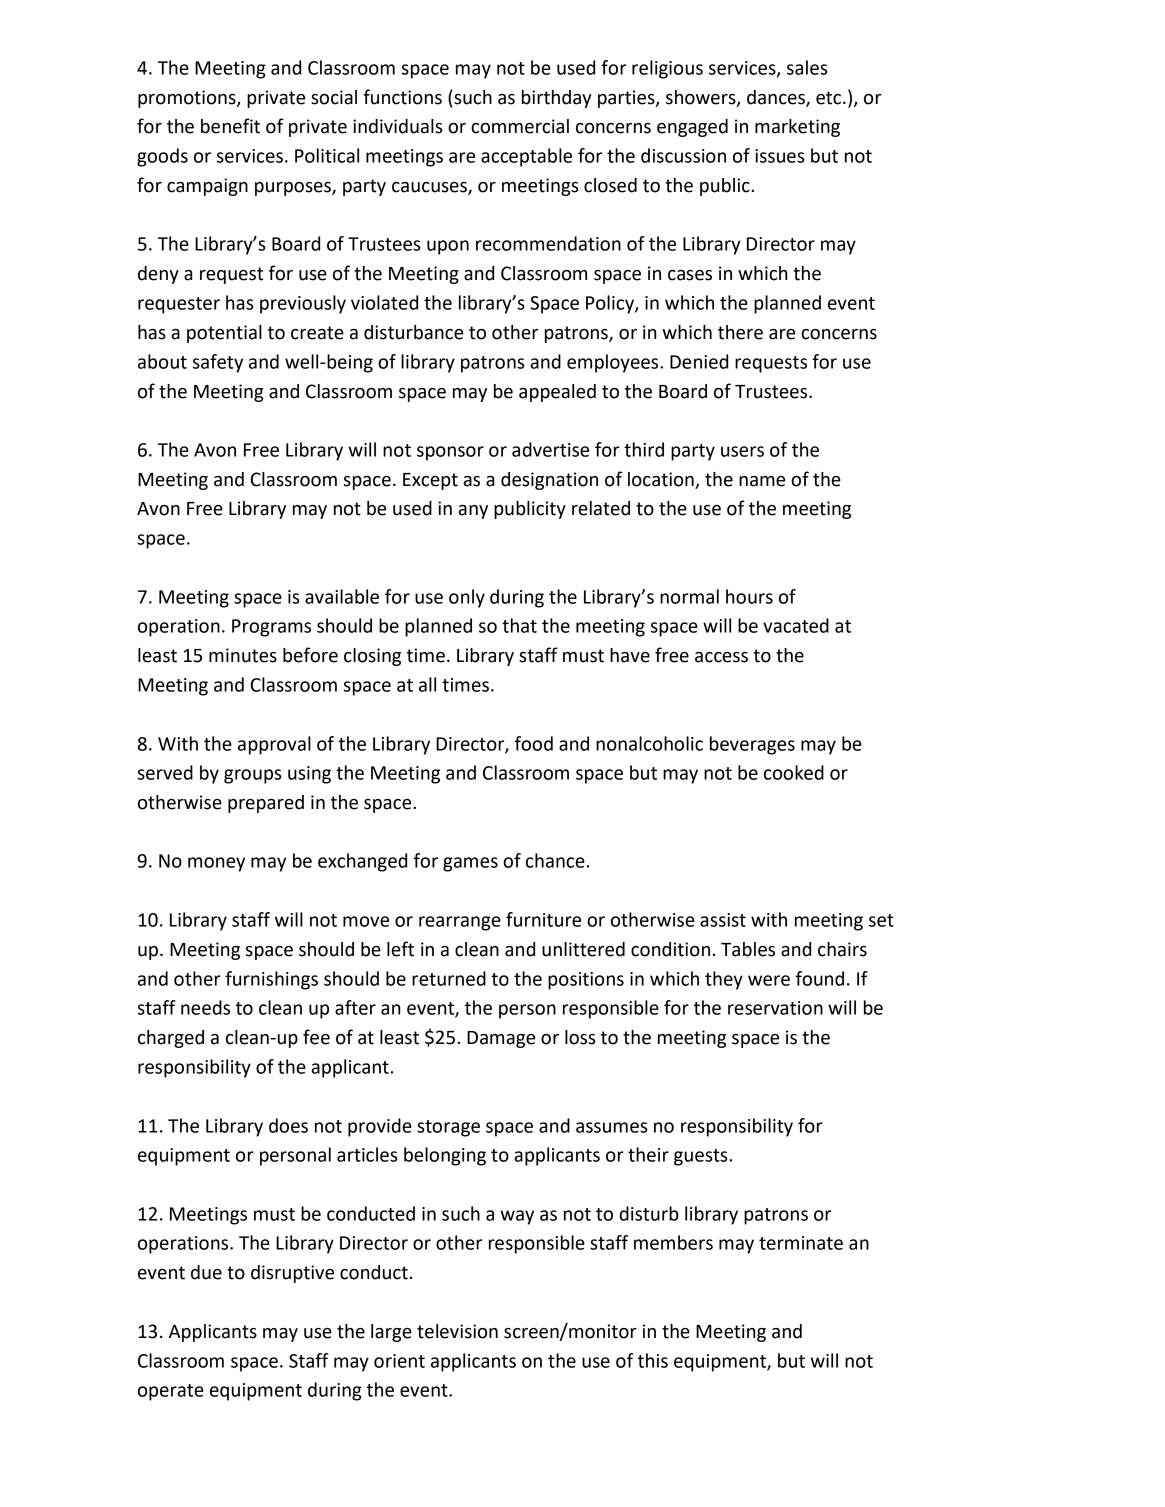 The image size is (1165, 1507). I want to click on commercial, so click(520, 126).
